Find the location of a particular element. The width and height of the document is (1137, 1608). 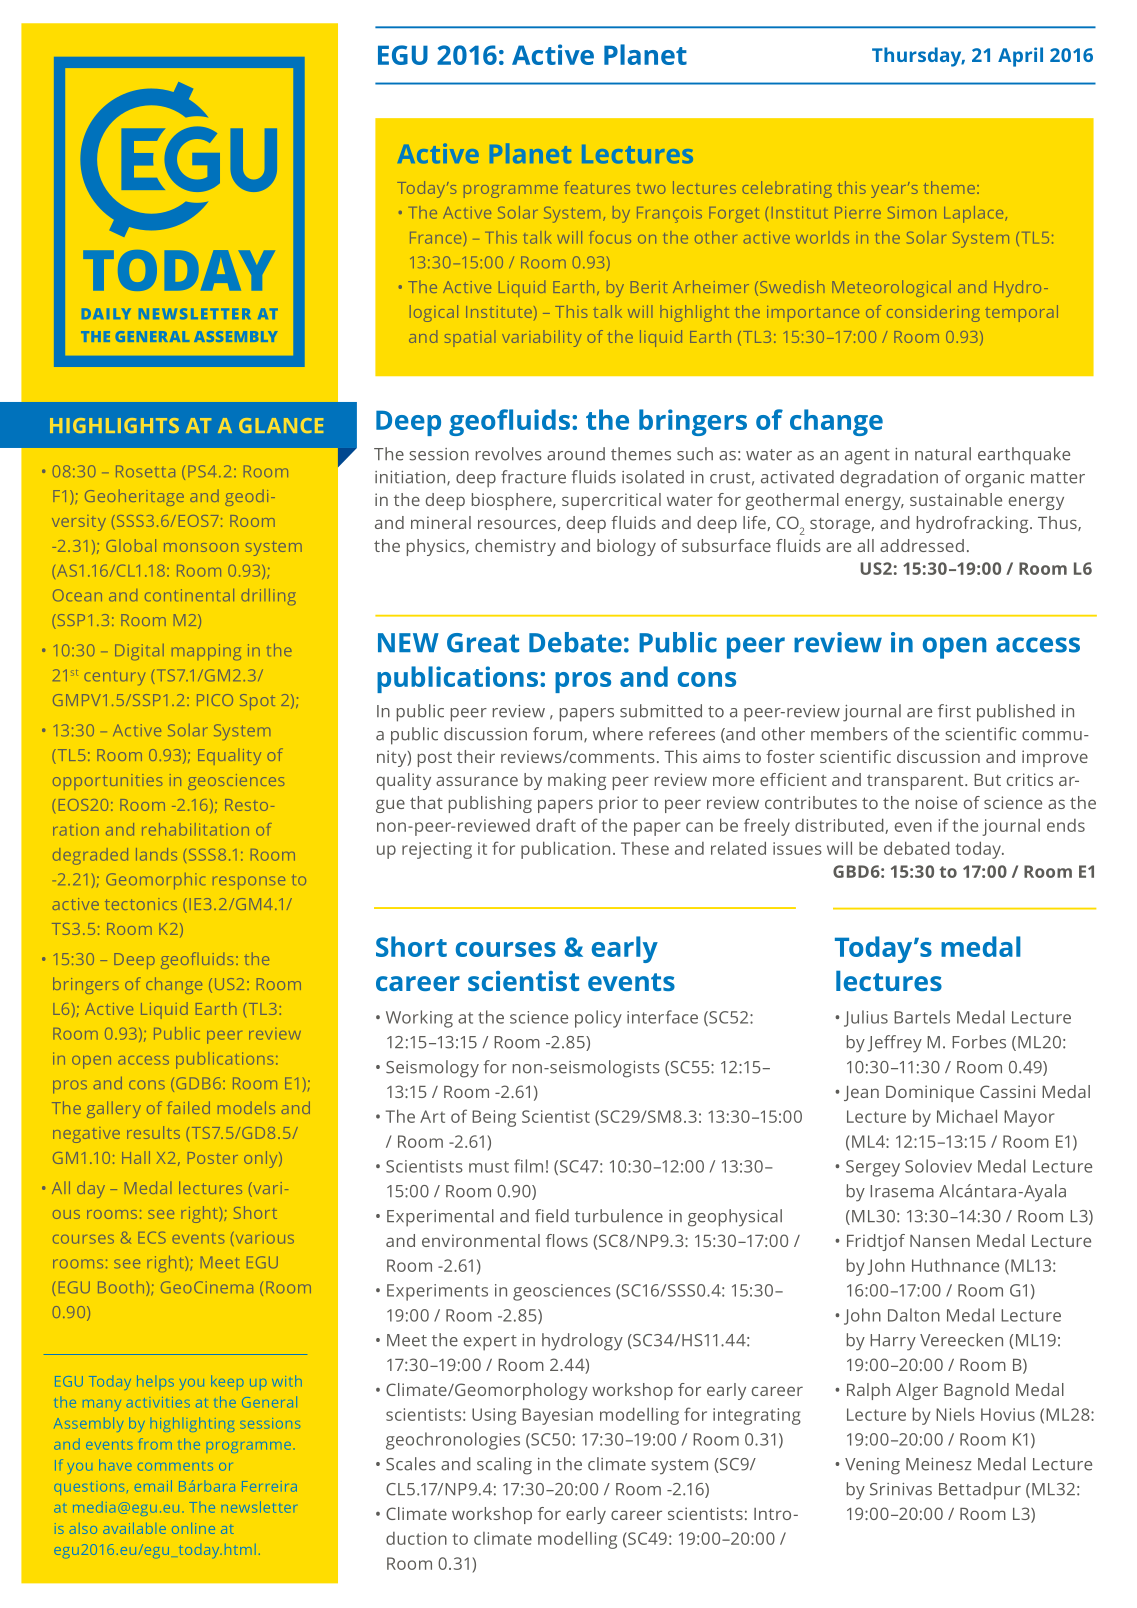

scaling is located at coordinates (504, 1466).
